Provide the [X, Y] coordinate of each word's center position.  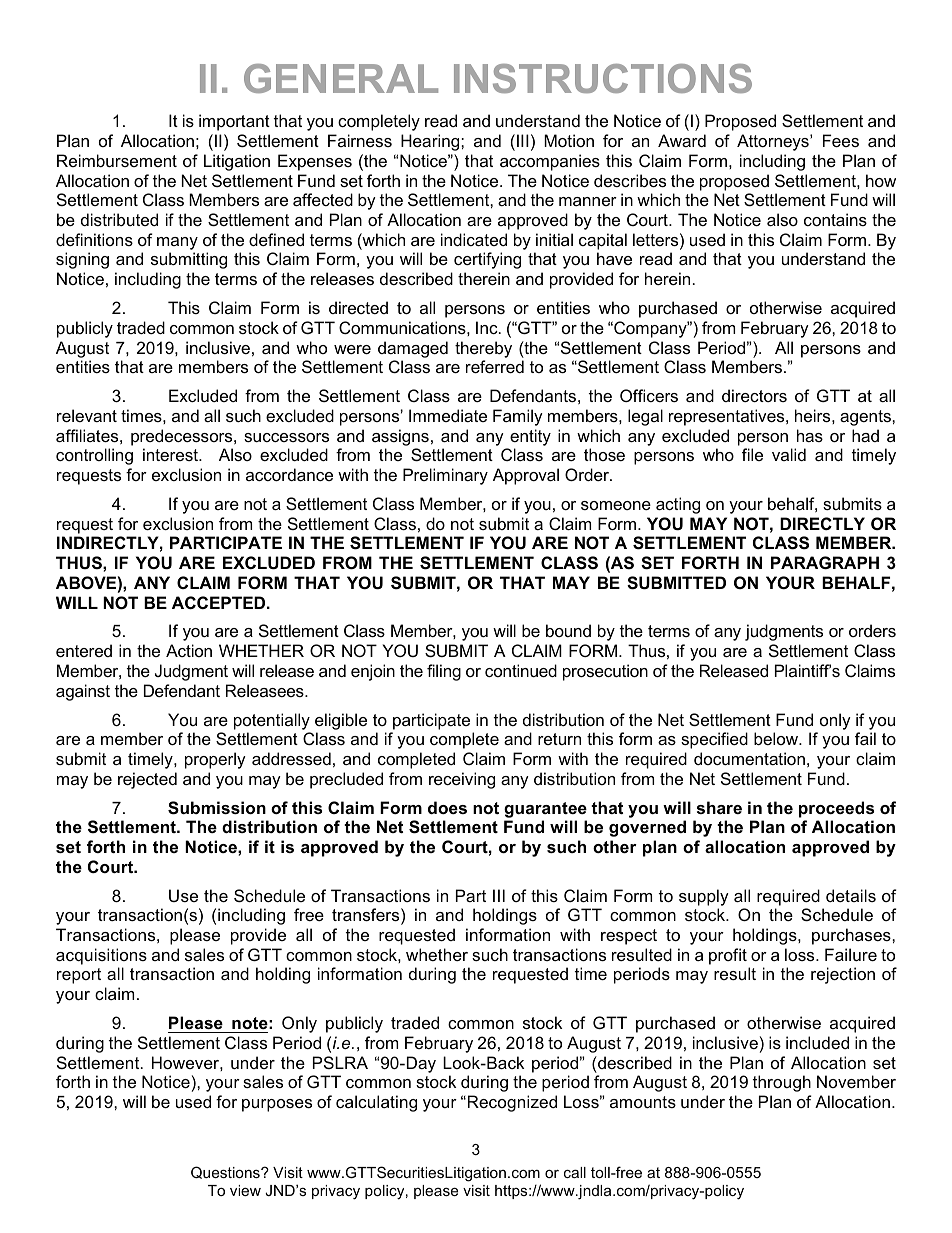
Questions [226, 1172]
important [234, 122]
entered [84, 650]
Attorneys [774, 142]
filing [444, 672]
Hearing [431, 142]
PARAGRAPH [825, 562]
